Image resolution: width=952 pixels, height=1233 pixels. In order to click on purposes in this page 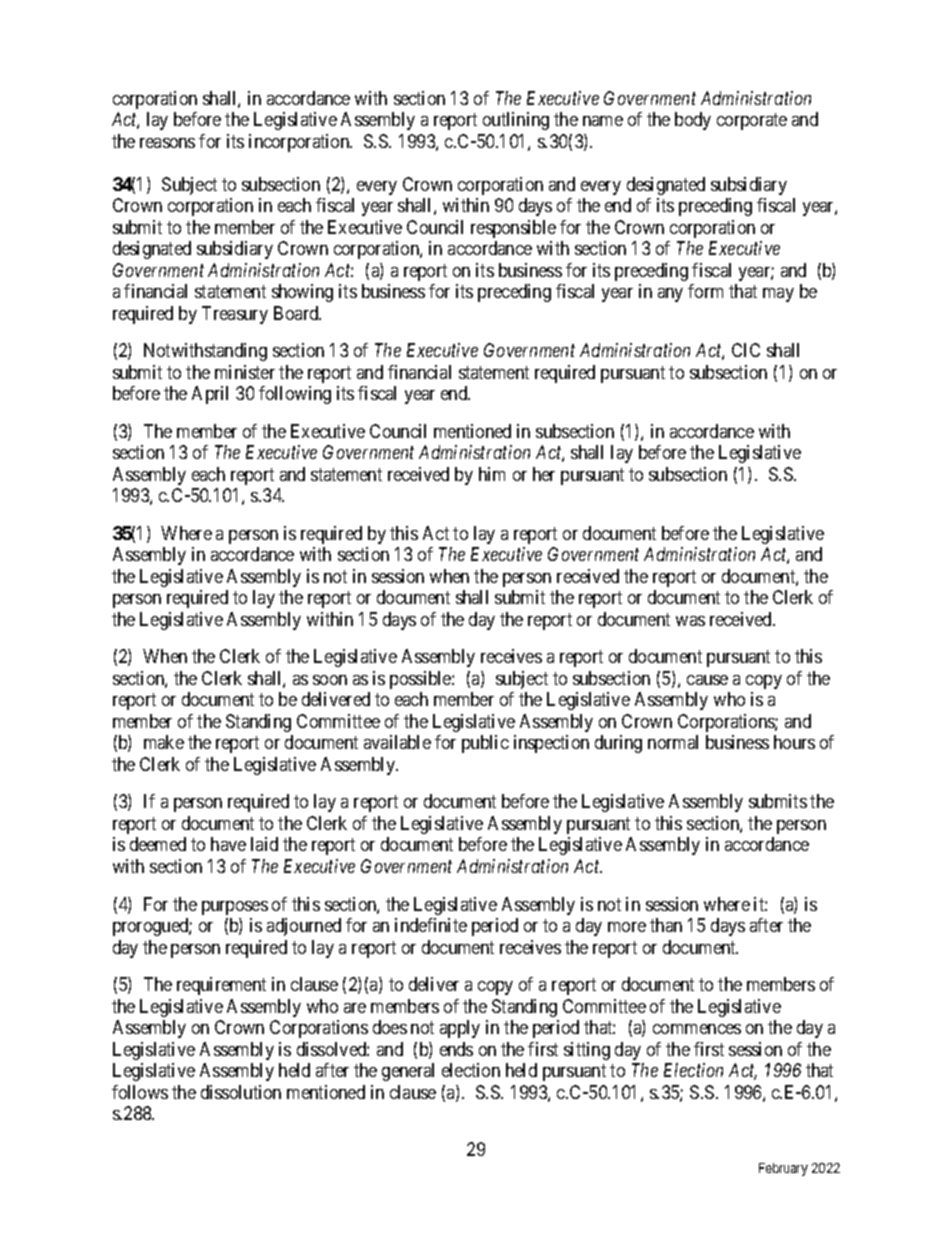, I will do `click(235, 908)`.
